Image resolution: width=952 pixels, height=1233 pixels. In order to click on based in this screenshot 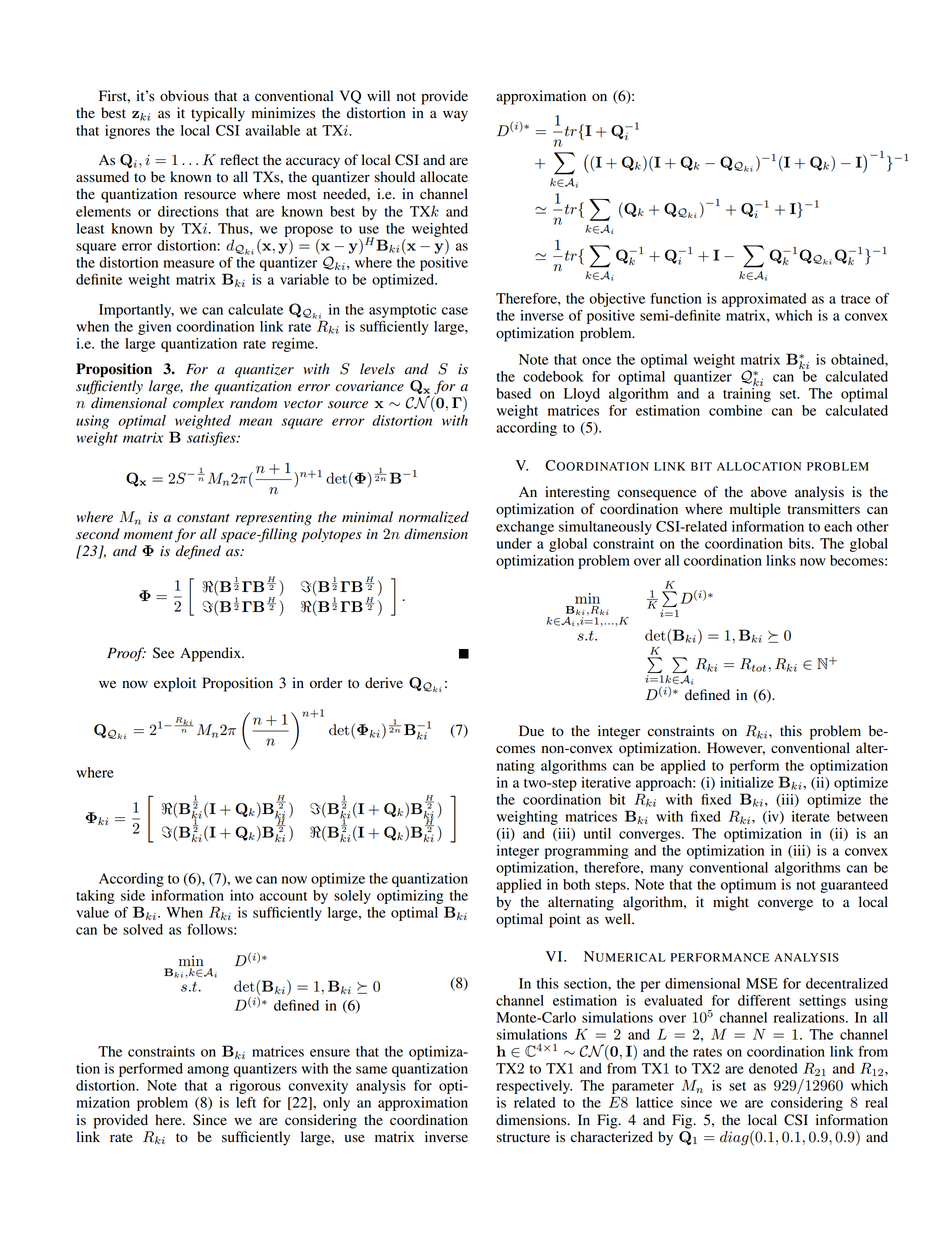, I will do `click(513, 393)`.
